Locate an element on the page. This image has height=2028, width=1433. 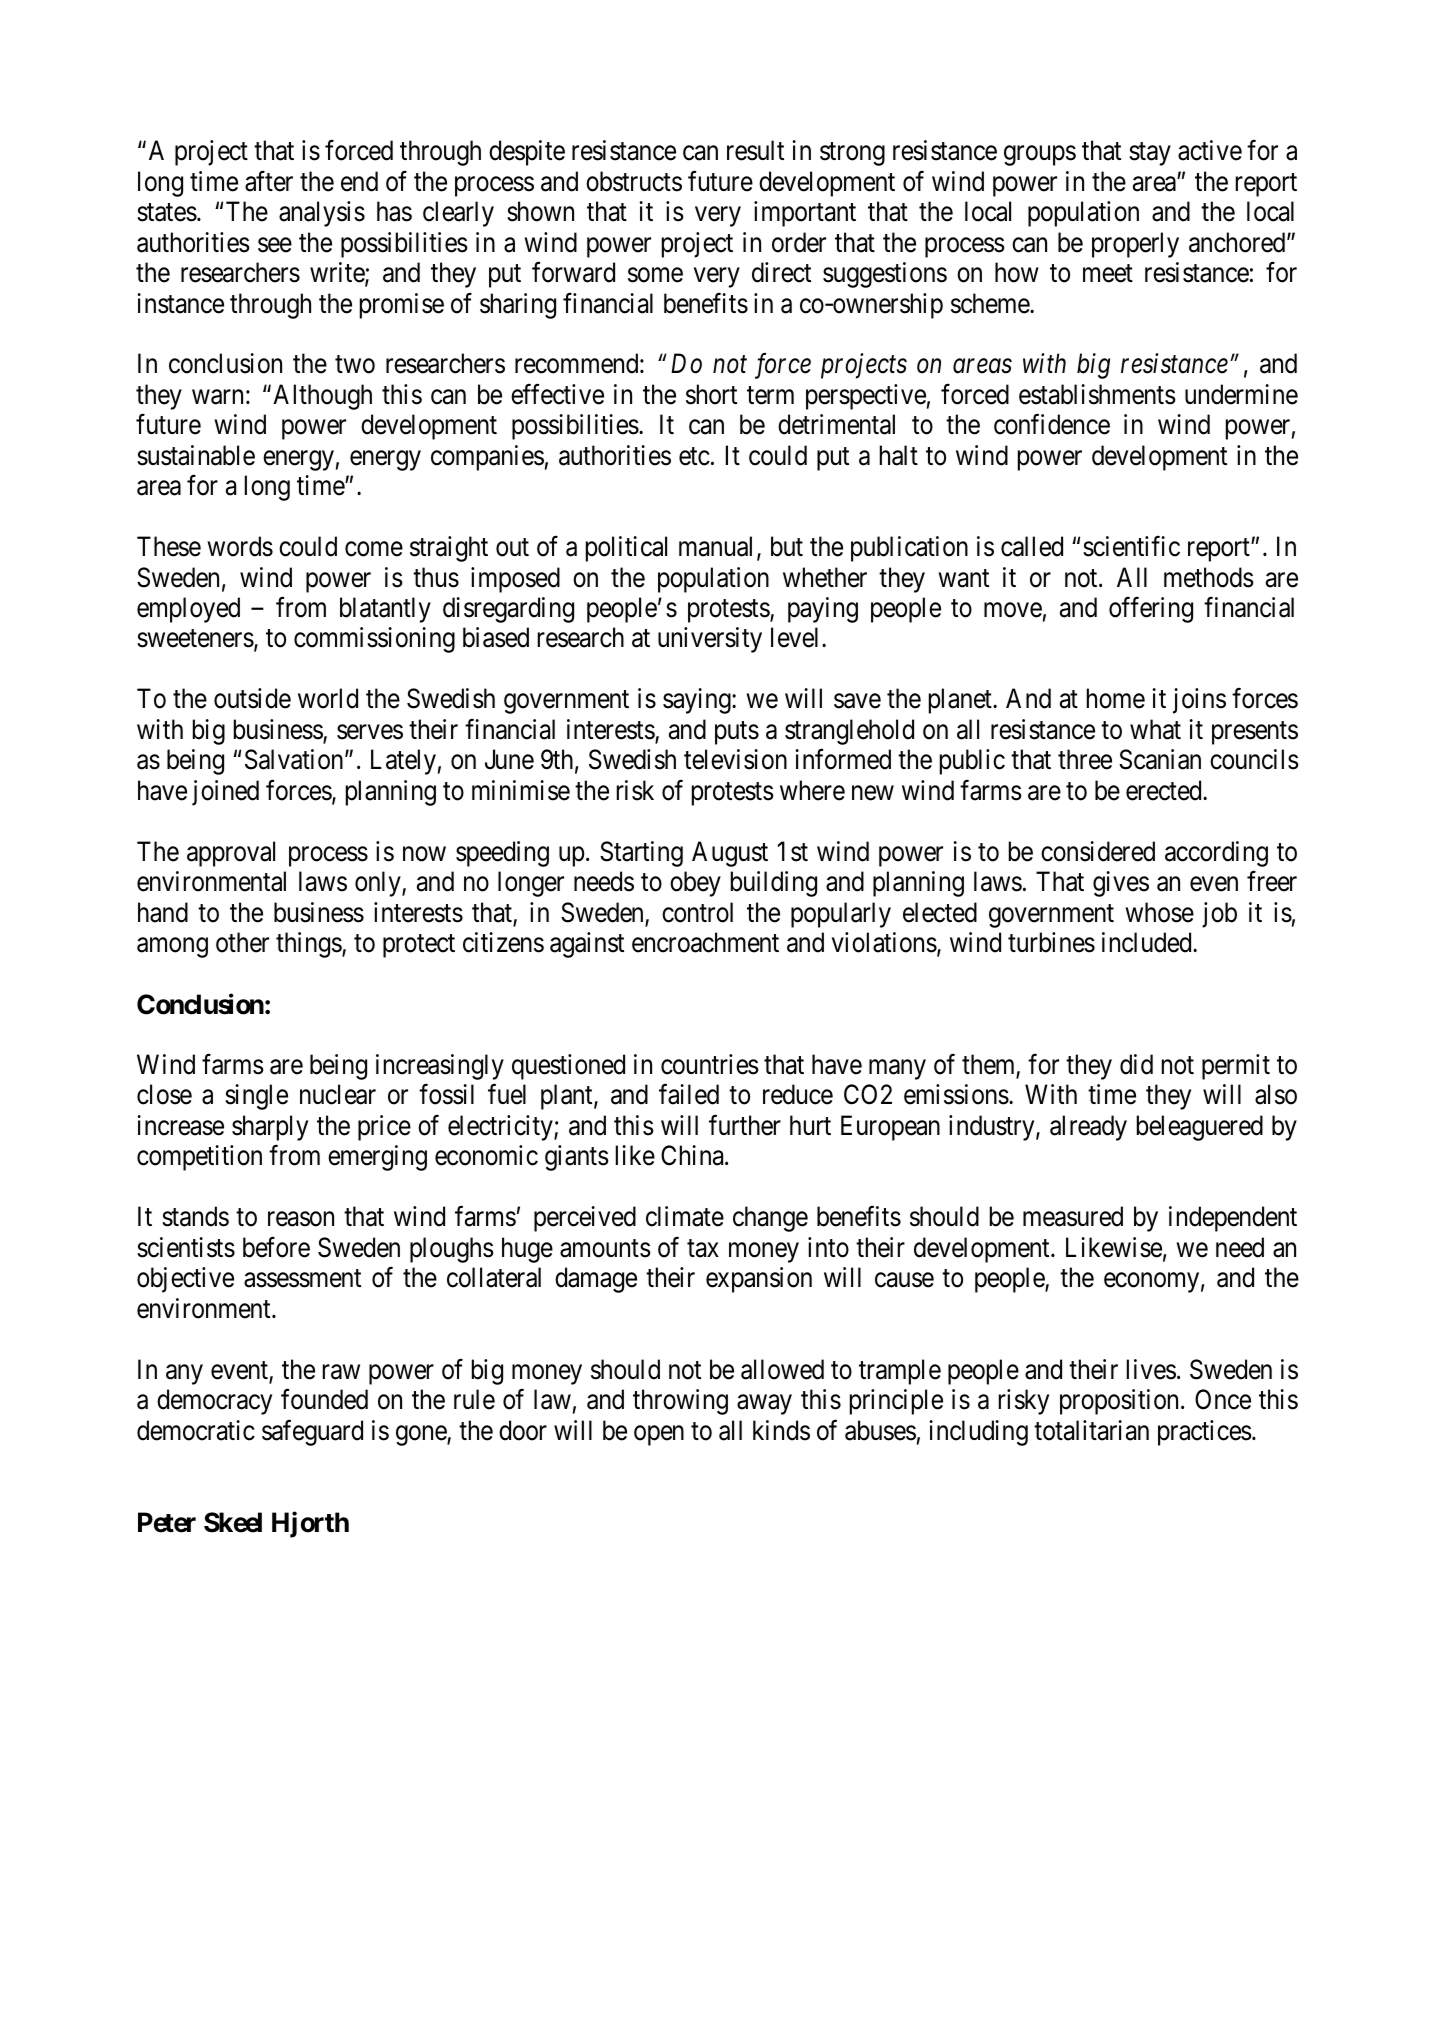
scientific is located at coordinates (1131, 546).
